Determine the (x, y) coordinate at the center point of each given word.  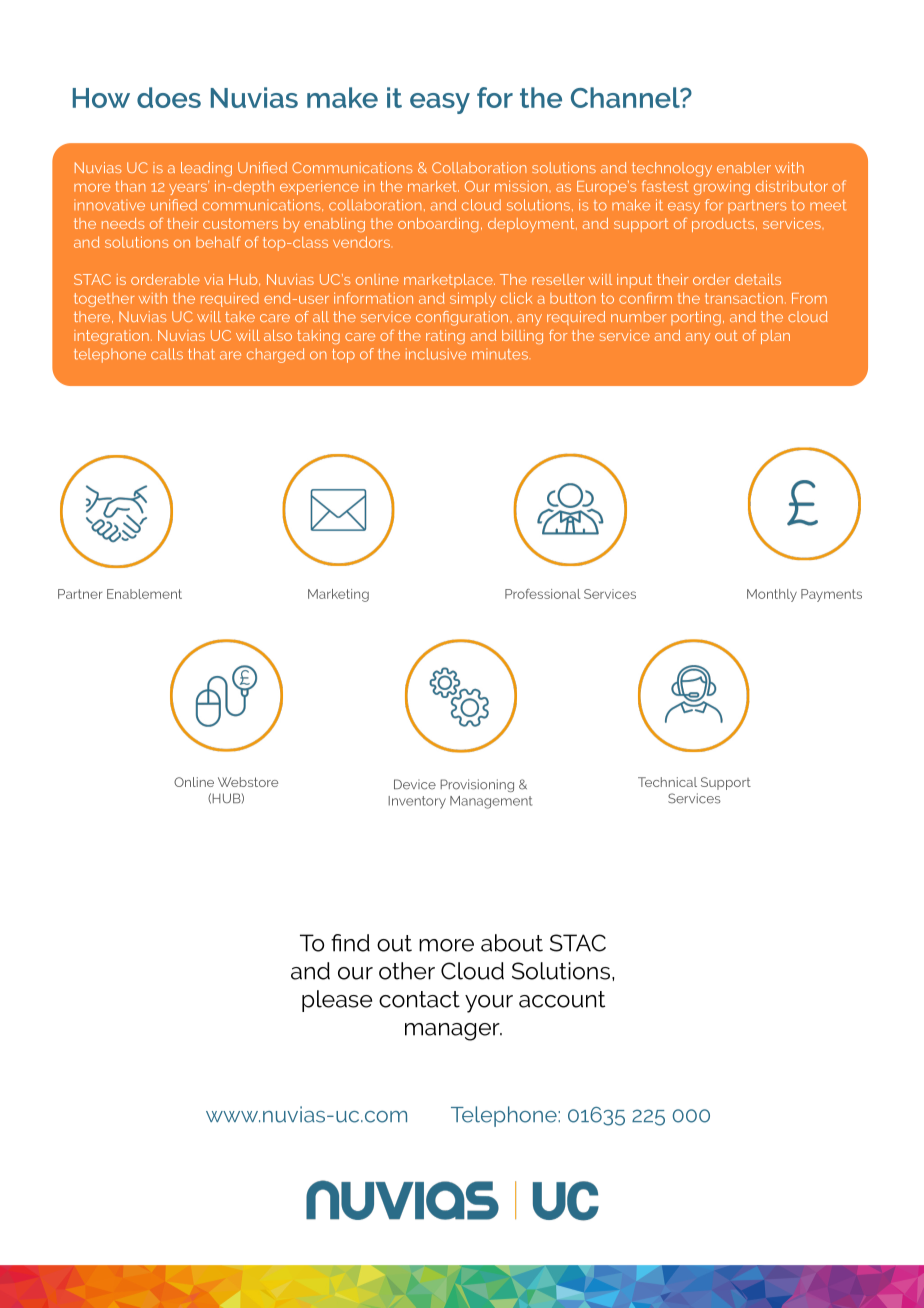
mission (521, 186)
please (337, 1001)
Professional (542, 594)
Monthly (772, 595)
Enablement (144, 594)
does (169, 97)
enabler (744, 167)
